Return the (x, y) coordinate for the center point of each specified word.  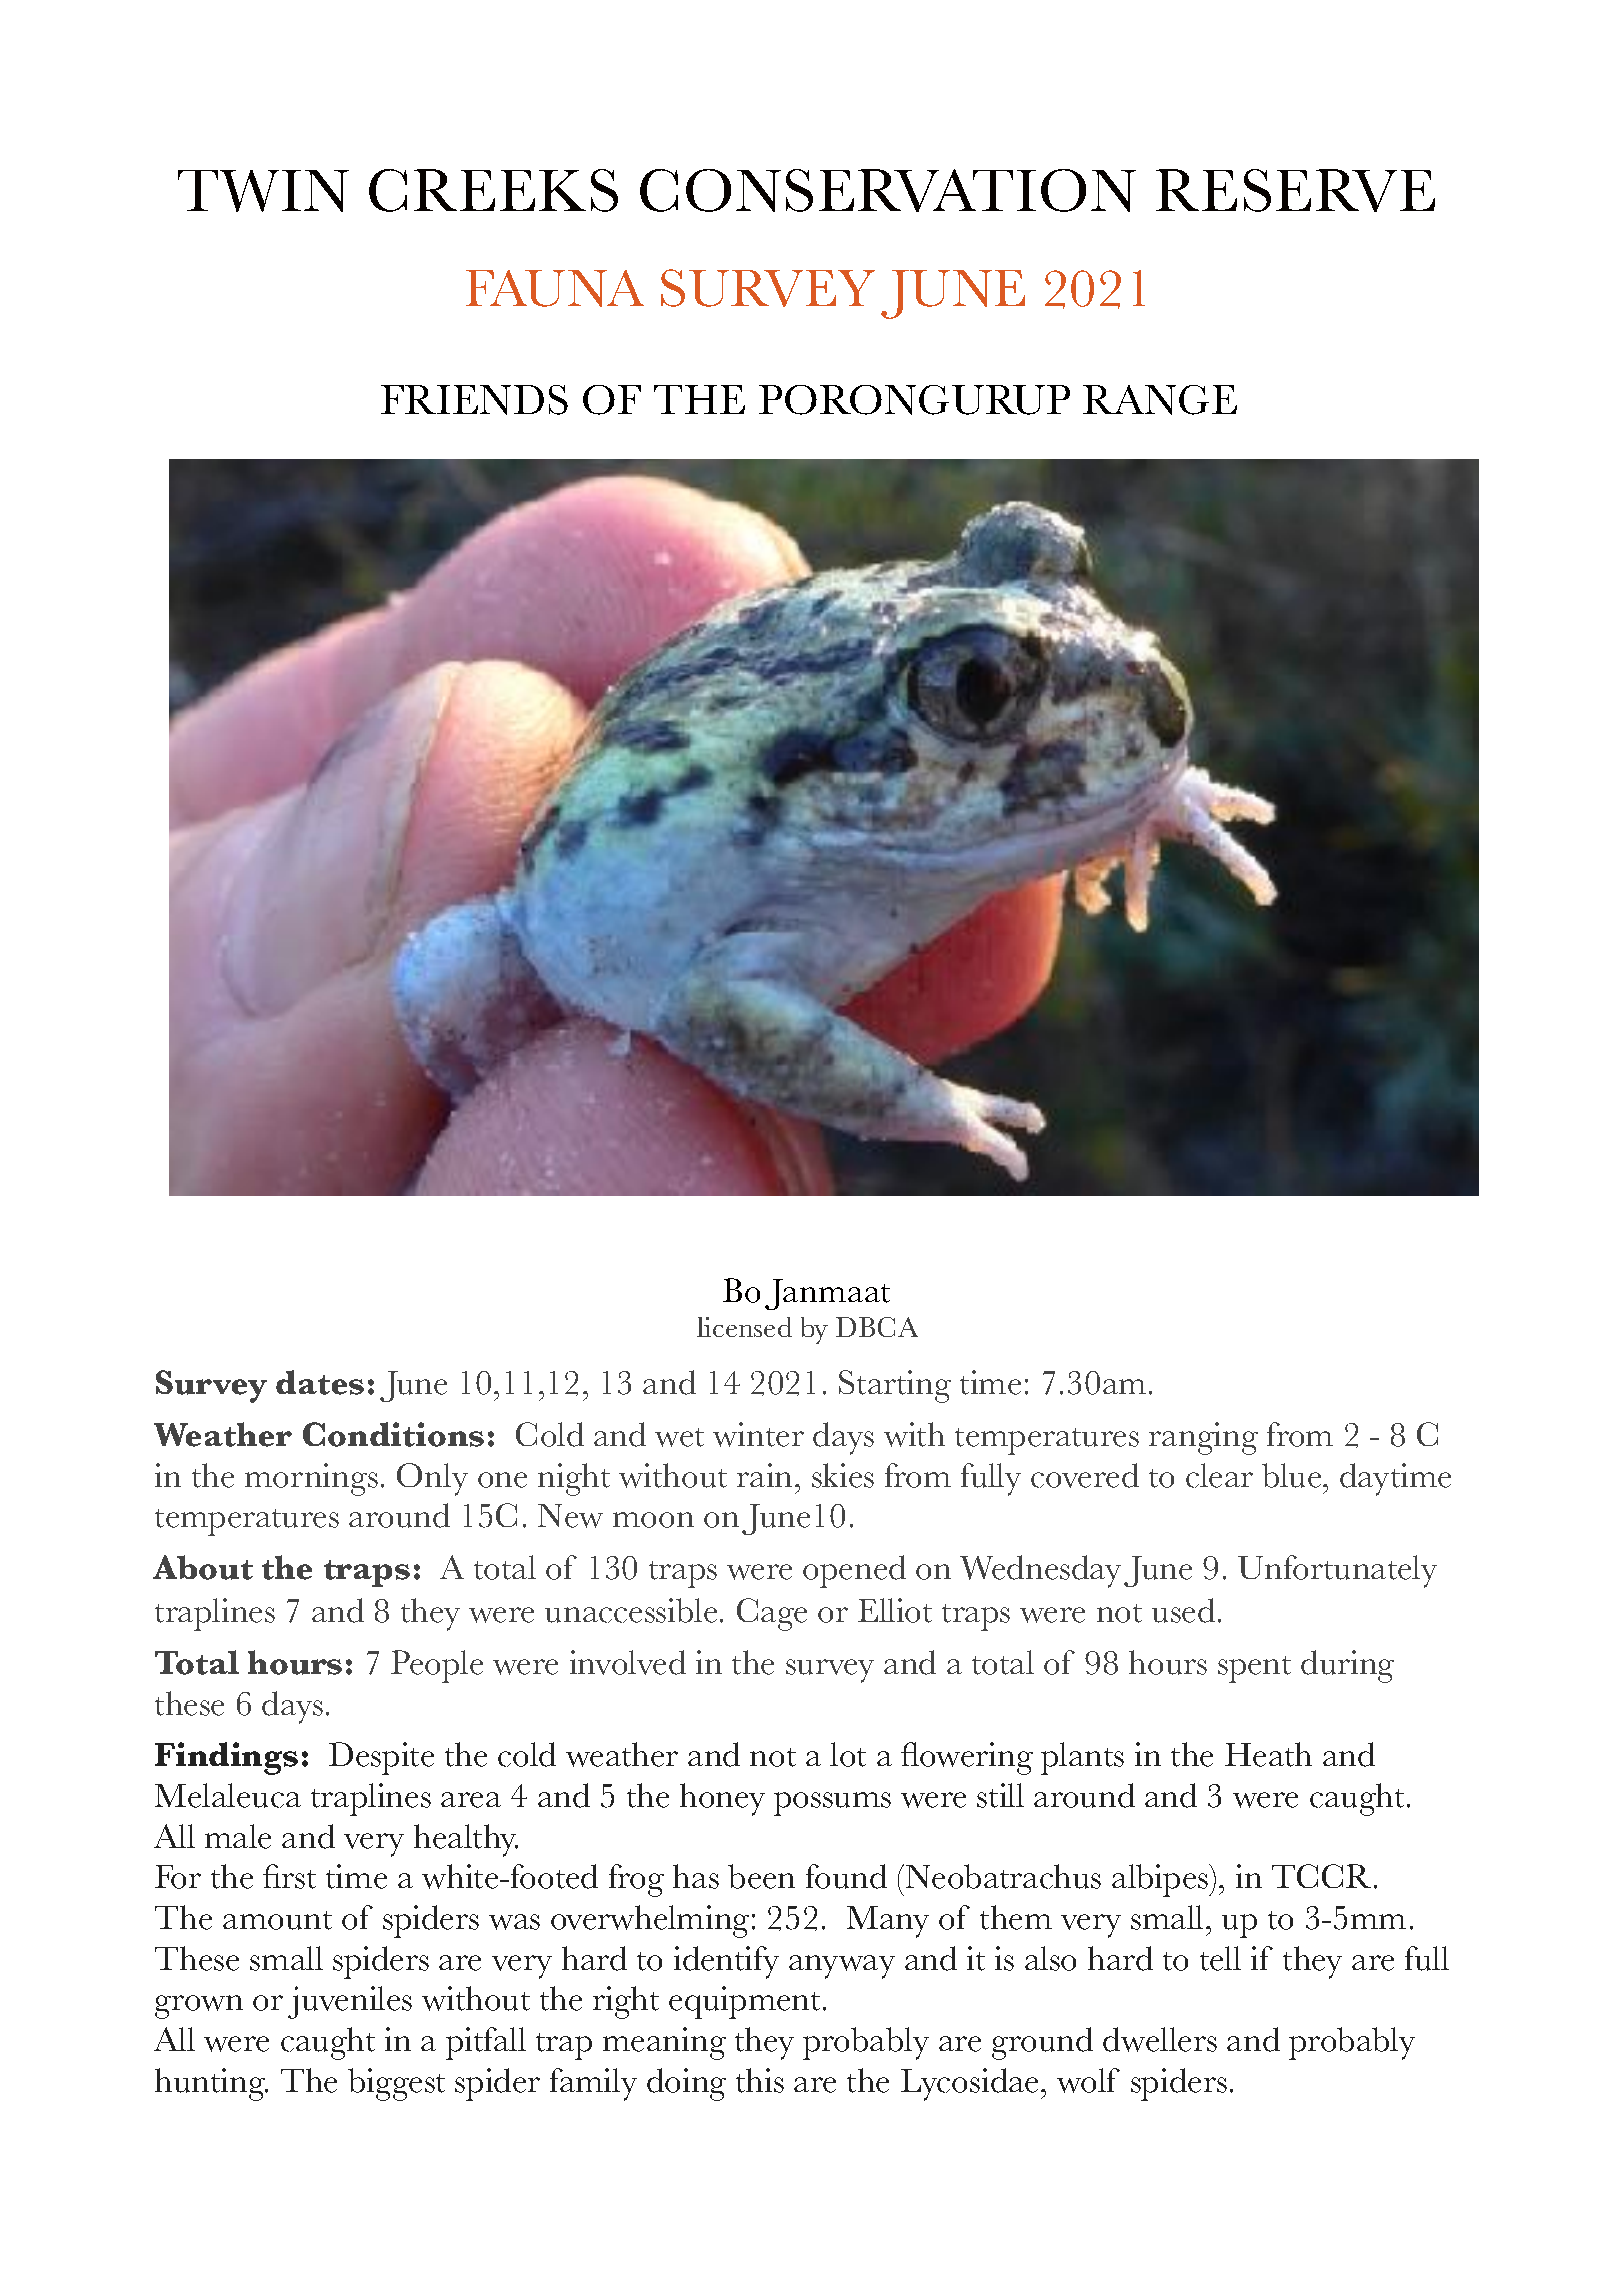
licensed (744, 1327)
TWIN (263, 191)
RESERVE (1295, 190)
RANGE (1160, 400)
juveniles (350, 2002)
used (1183, 1610)
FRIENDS (474, 400)
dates (320, 1382)
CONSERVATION (888, 190)
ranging (1203, 1438)
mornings (311, 1479)
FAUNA (555, 288)
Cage (772, 1614)
